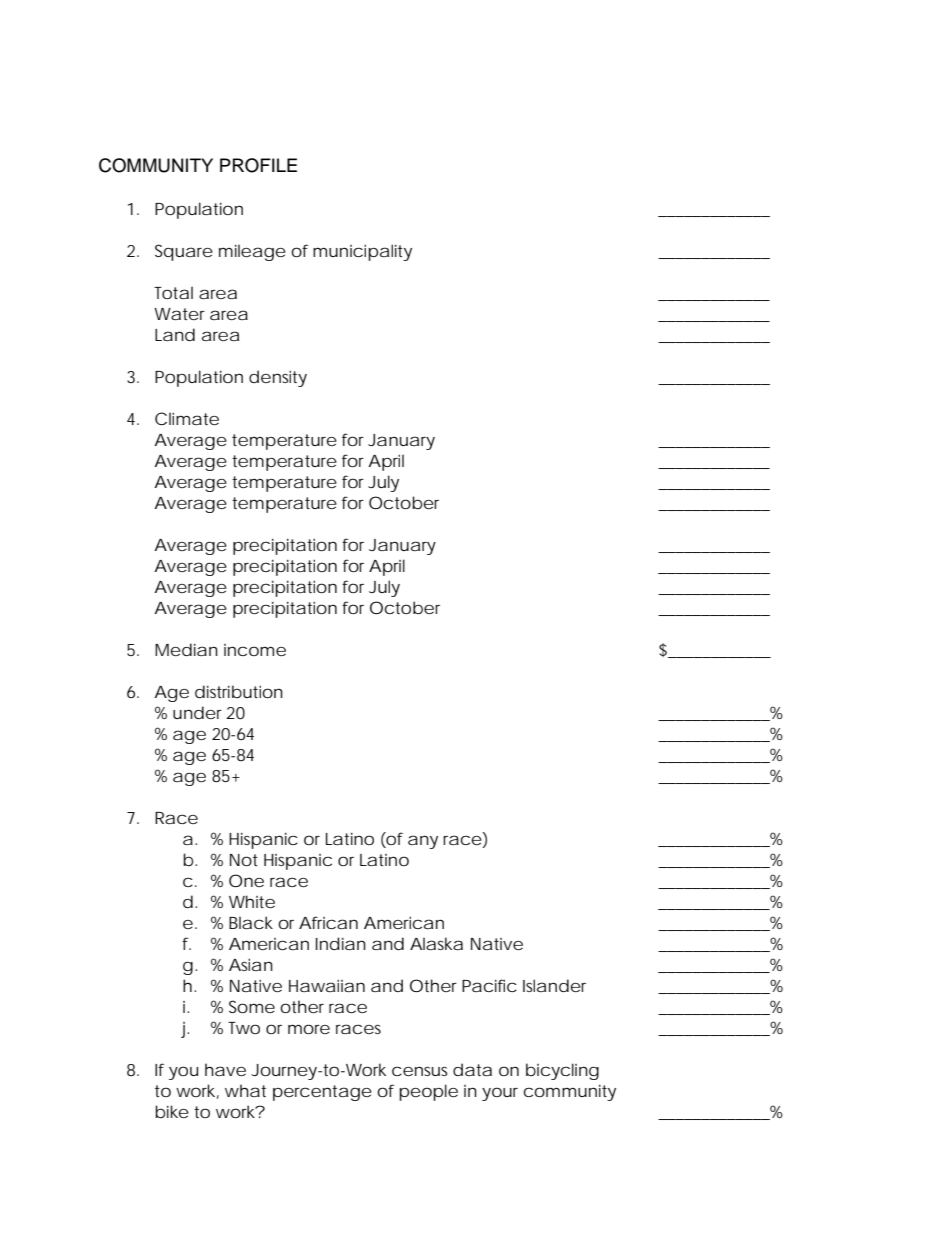 The height and width of the screenshot is (1233, 952). Describe the element at coordinates (258, 165) in the screenshot. I see `PROFILE` at that location.
